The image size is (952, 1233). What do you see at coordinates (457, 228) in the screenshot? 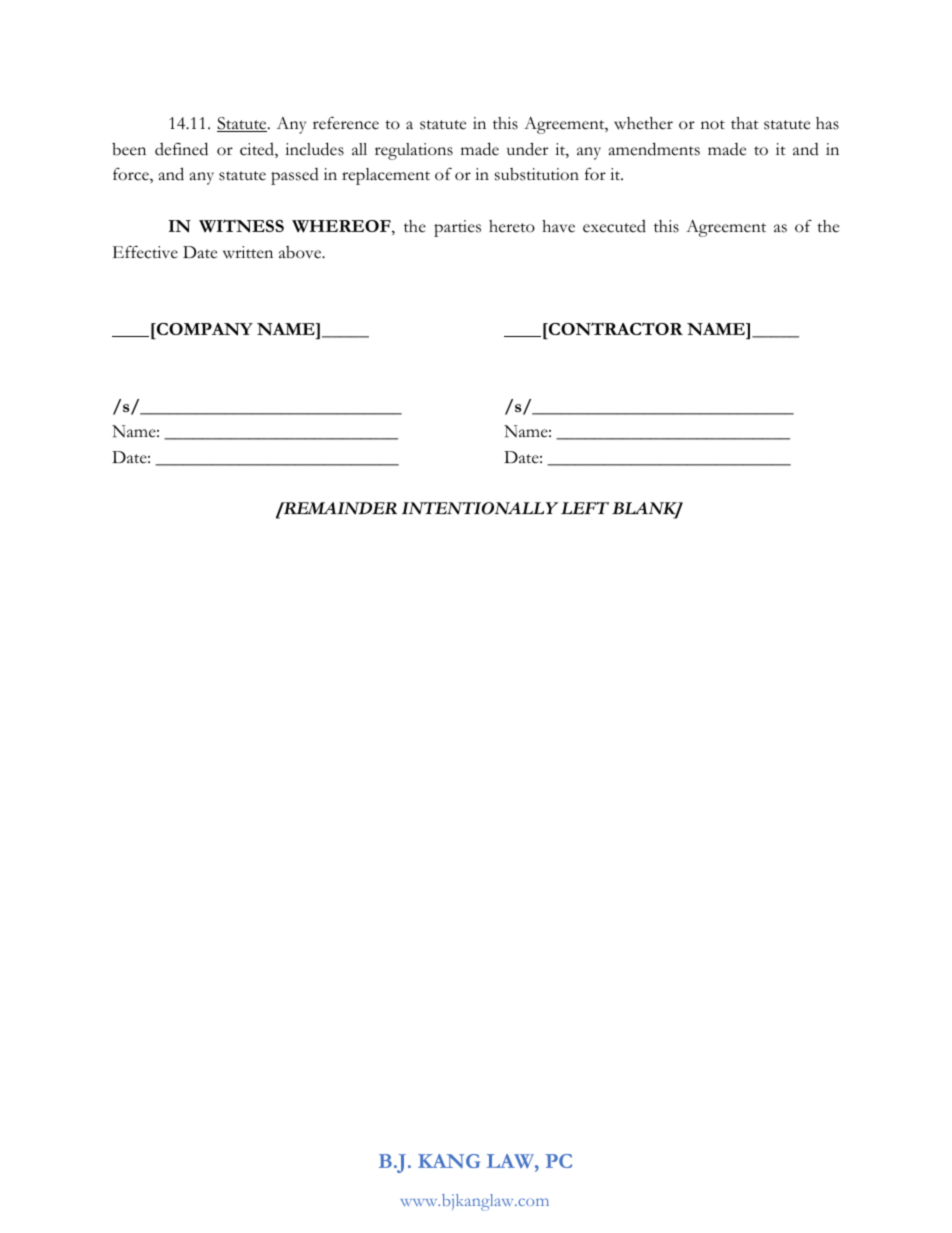
I see `parties` at bounding box center [457, 228].
